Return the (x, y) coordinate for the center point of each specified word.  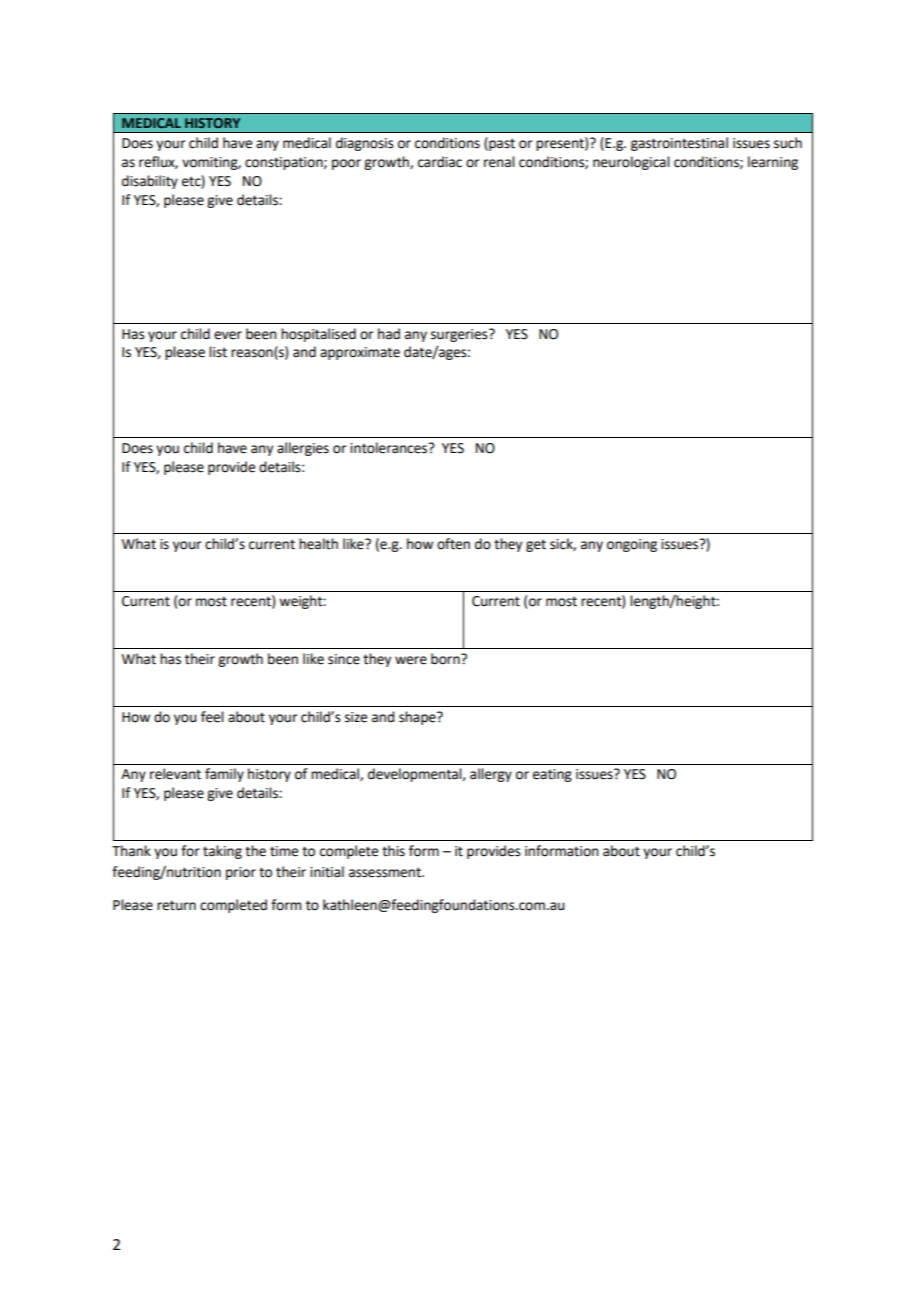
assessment (386, 872)
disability (150, 182)
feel (212, 717)
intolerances (390, 448)
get (536, 545)
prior (241, 873)
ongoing (632, 545)
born (446, 659)
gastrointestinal (679, 144)
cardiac (440, 162)
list (218, 352)
